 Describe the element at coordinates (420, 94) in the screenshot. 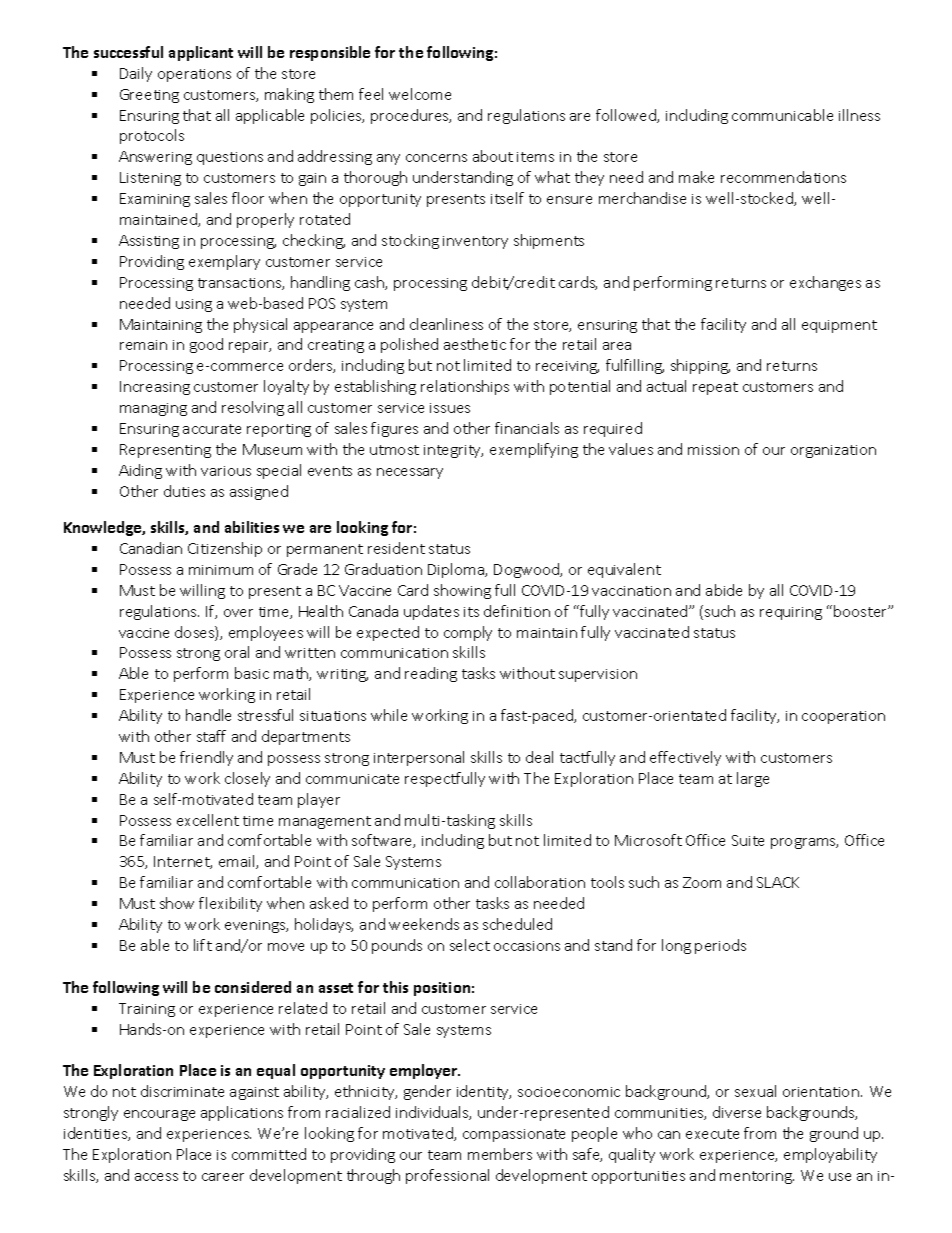

I see `welcome` at that location.
